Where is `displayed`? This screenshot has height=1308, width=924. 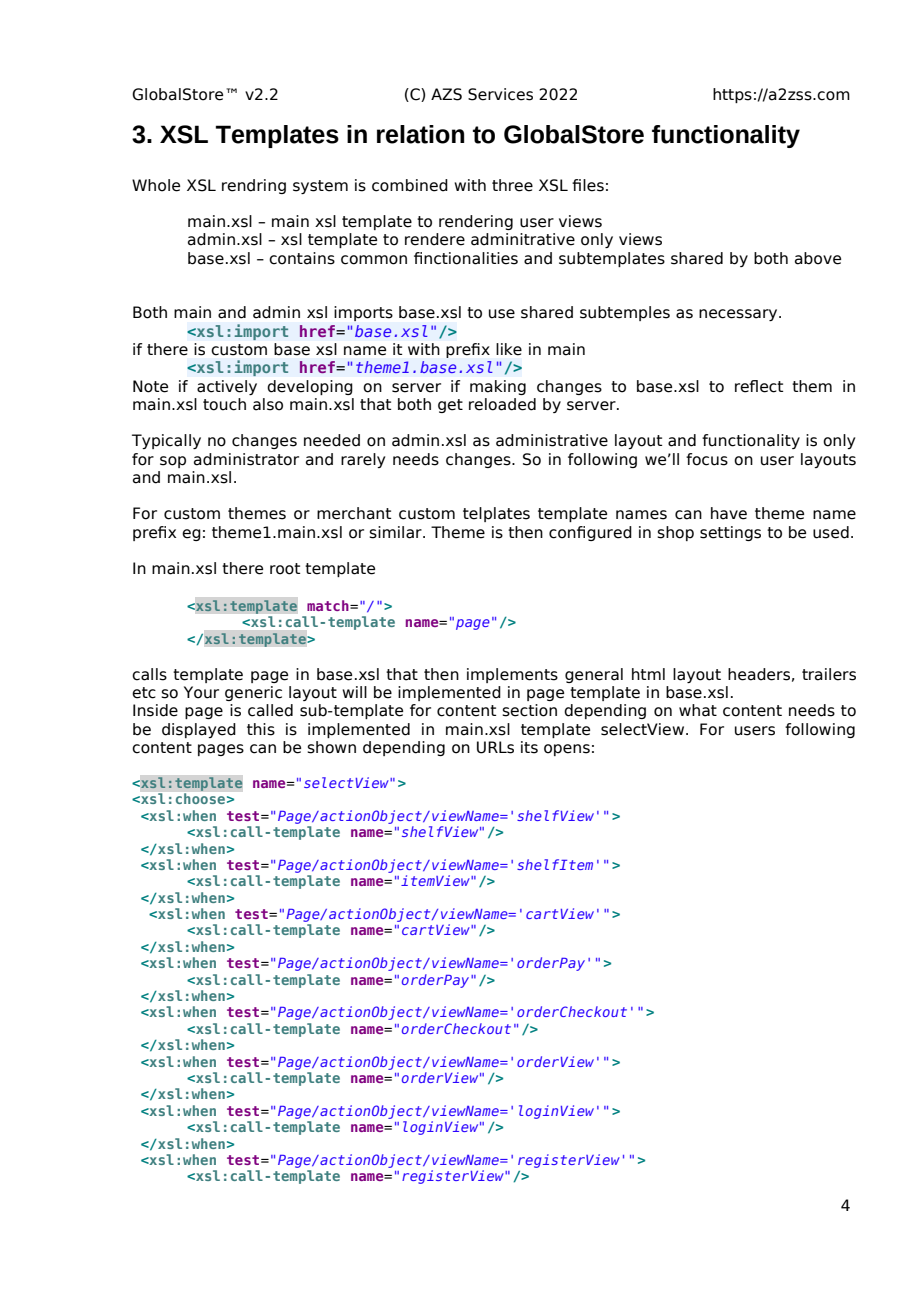
displayed is located at coordinates (199, 730).
